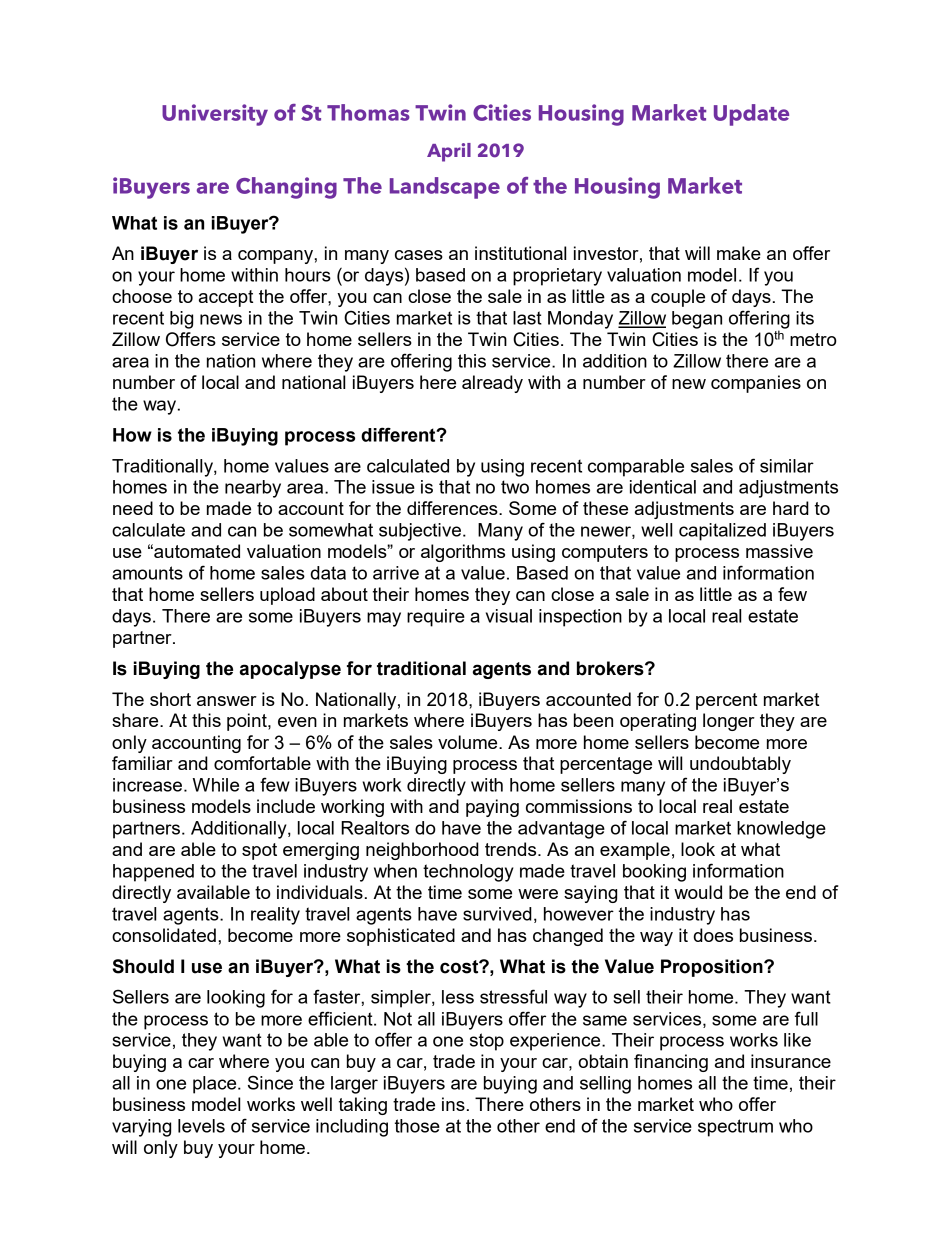 The image size is (952, 1233). I want to click on place, so click(216, 1085).
